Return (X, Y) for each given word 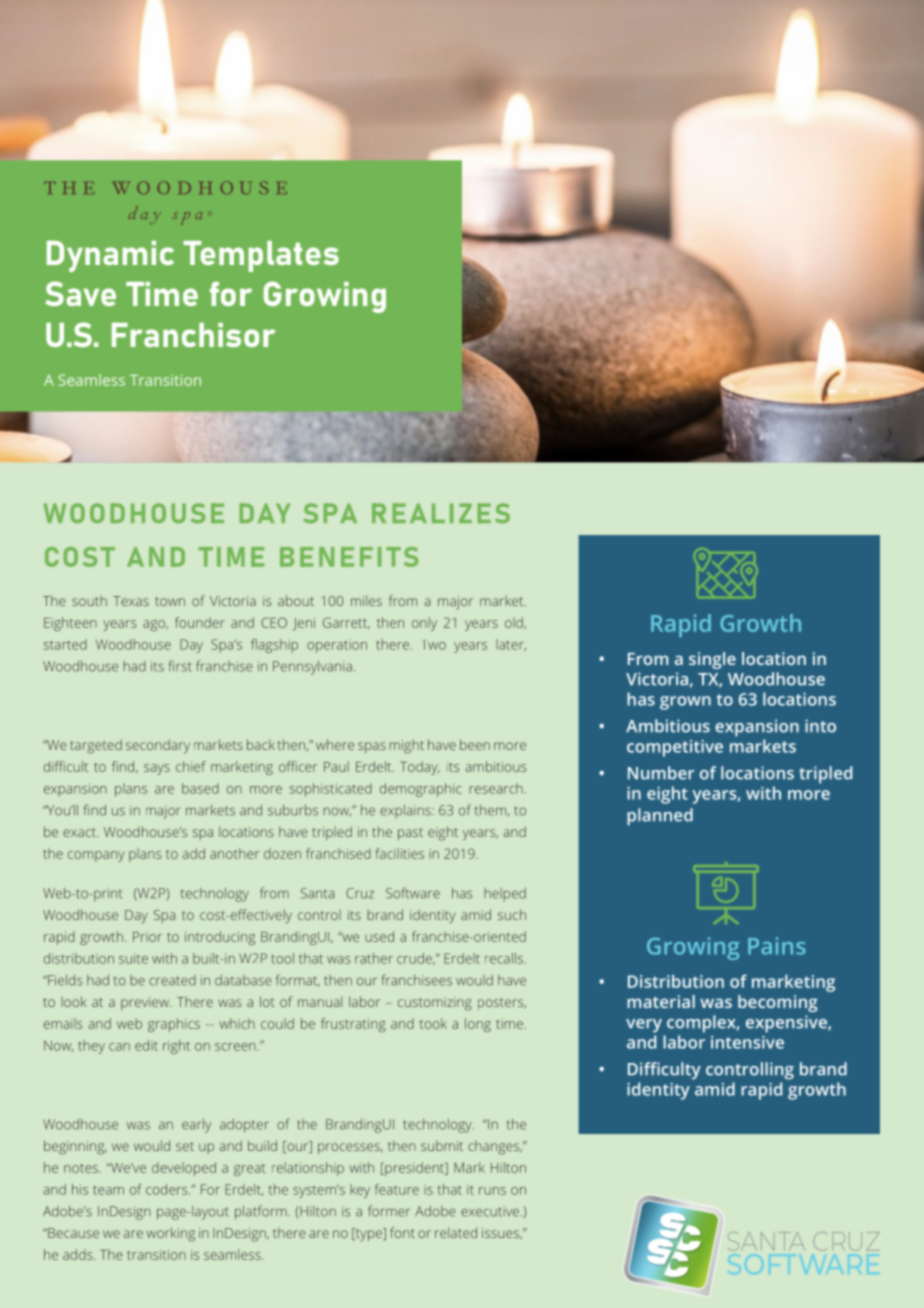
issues (502, 1234)
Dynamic (110, 256)
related (456, 1232)
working (170, 1234)
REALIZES (441, 513)
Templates (261, 256)
